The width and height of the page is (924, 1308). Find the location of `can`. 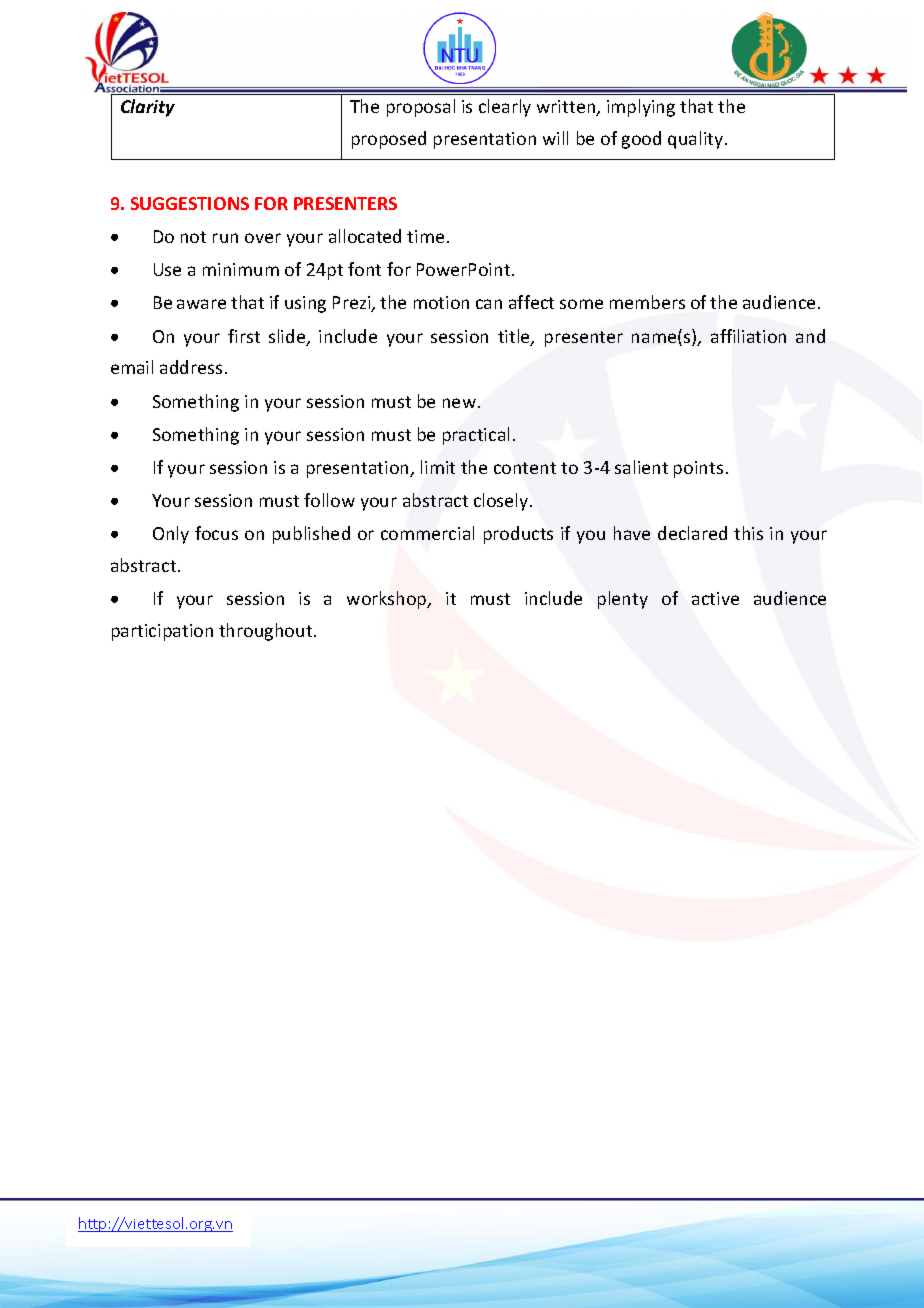

can is located at coordinates (489, 304).
